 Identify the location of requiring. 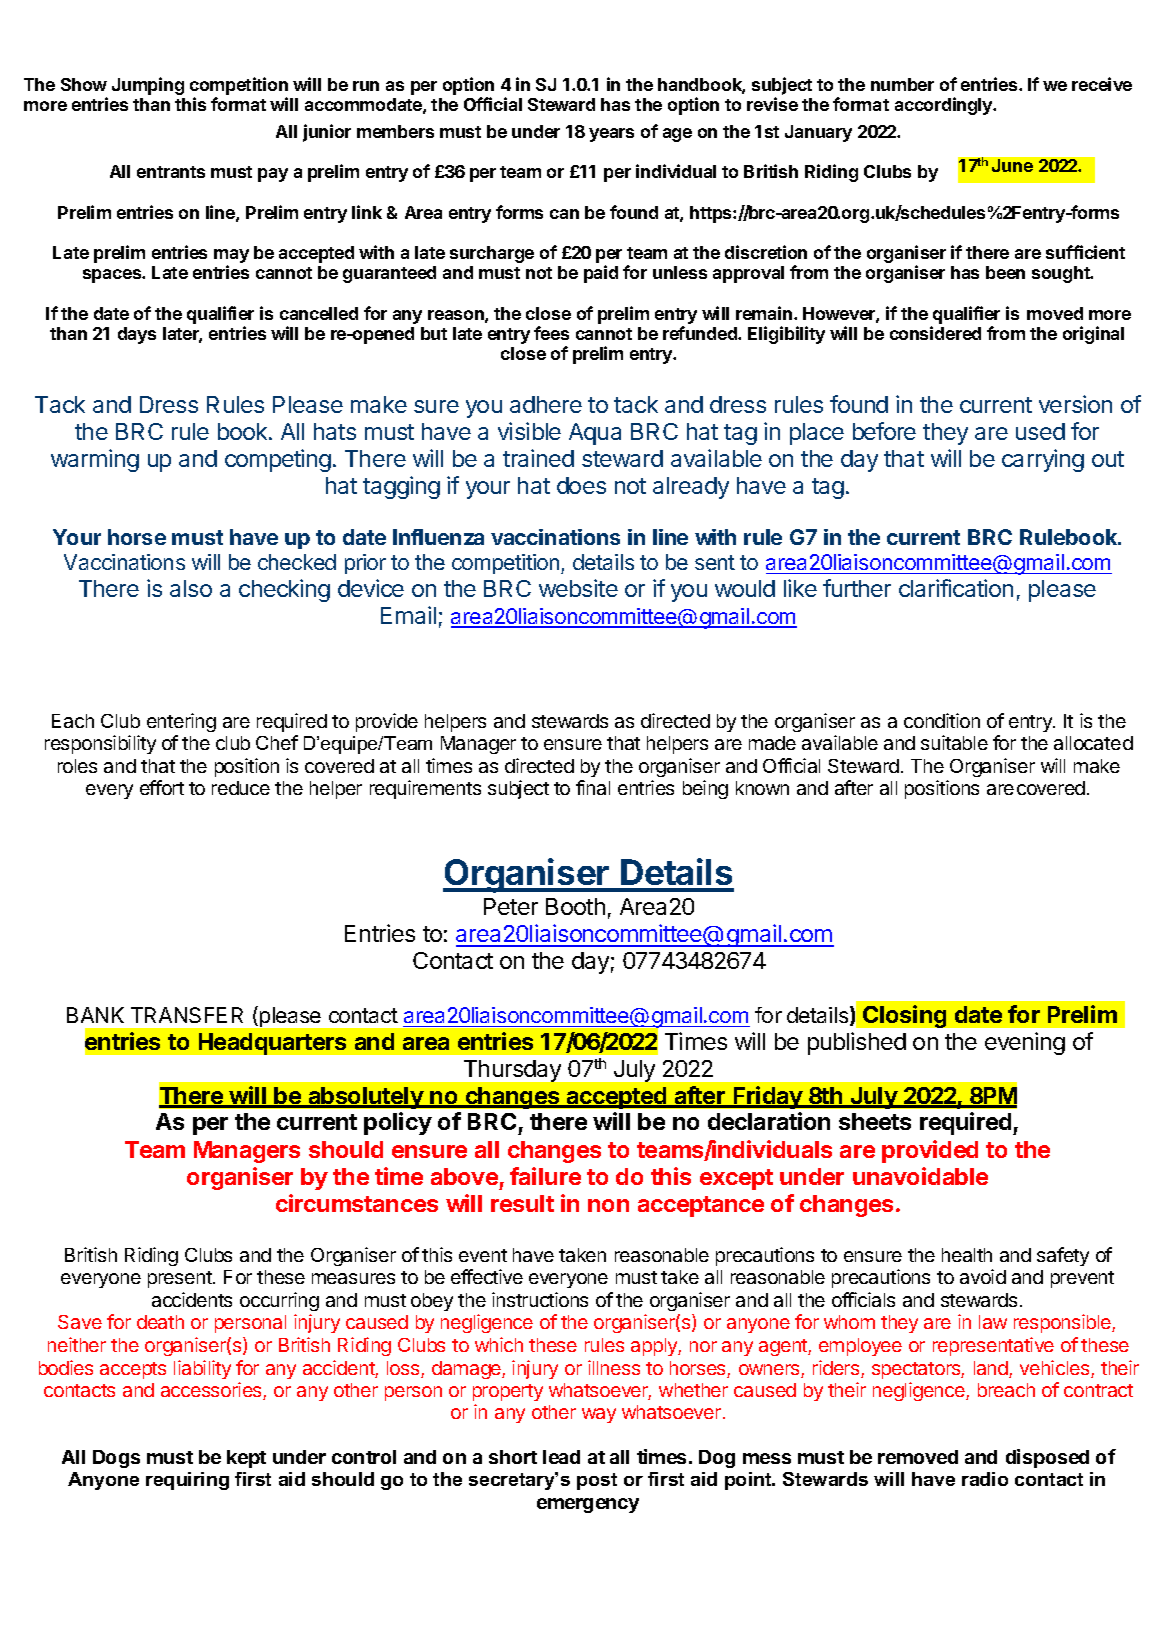
(187, 1481).
